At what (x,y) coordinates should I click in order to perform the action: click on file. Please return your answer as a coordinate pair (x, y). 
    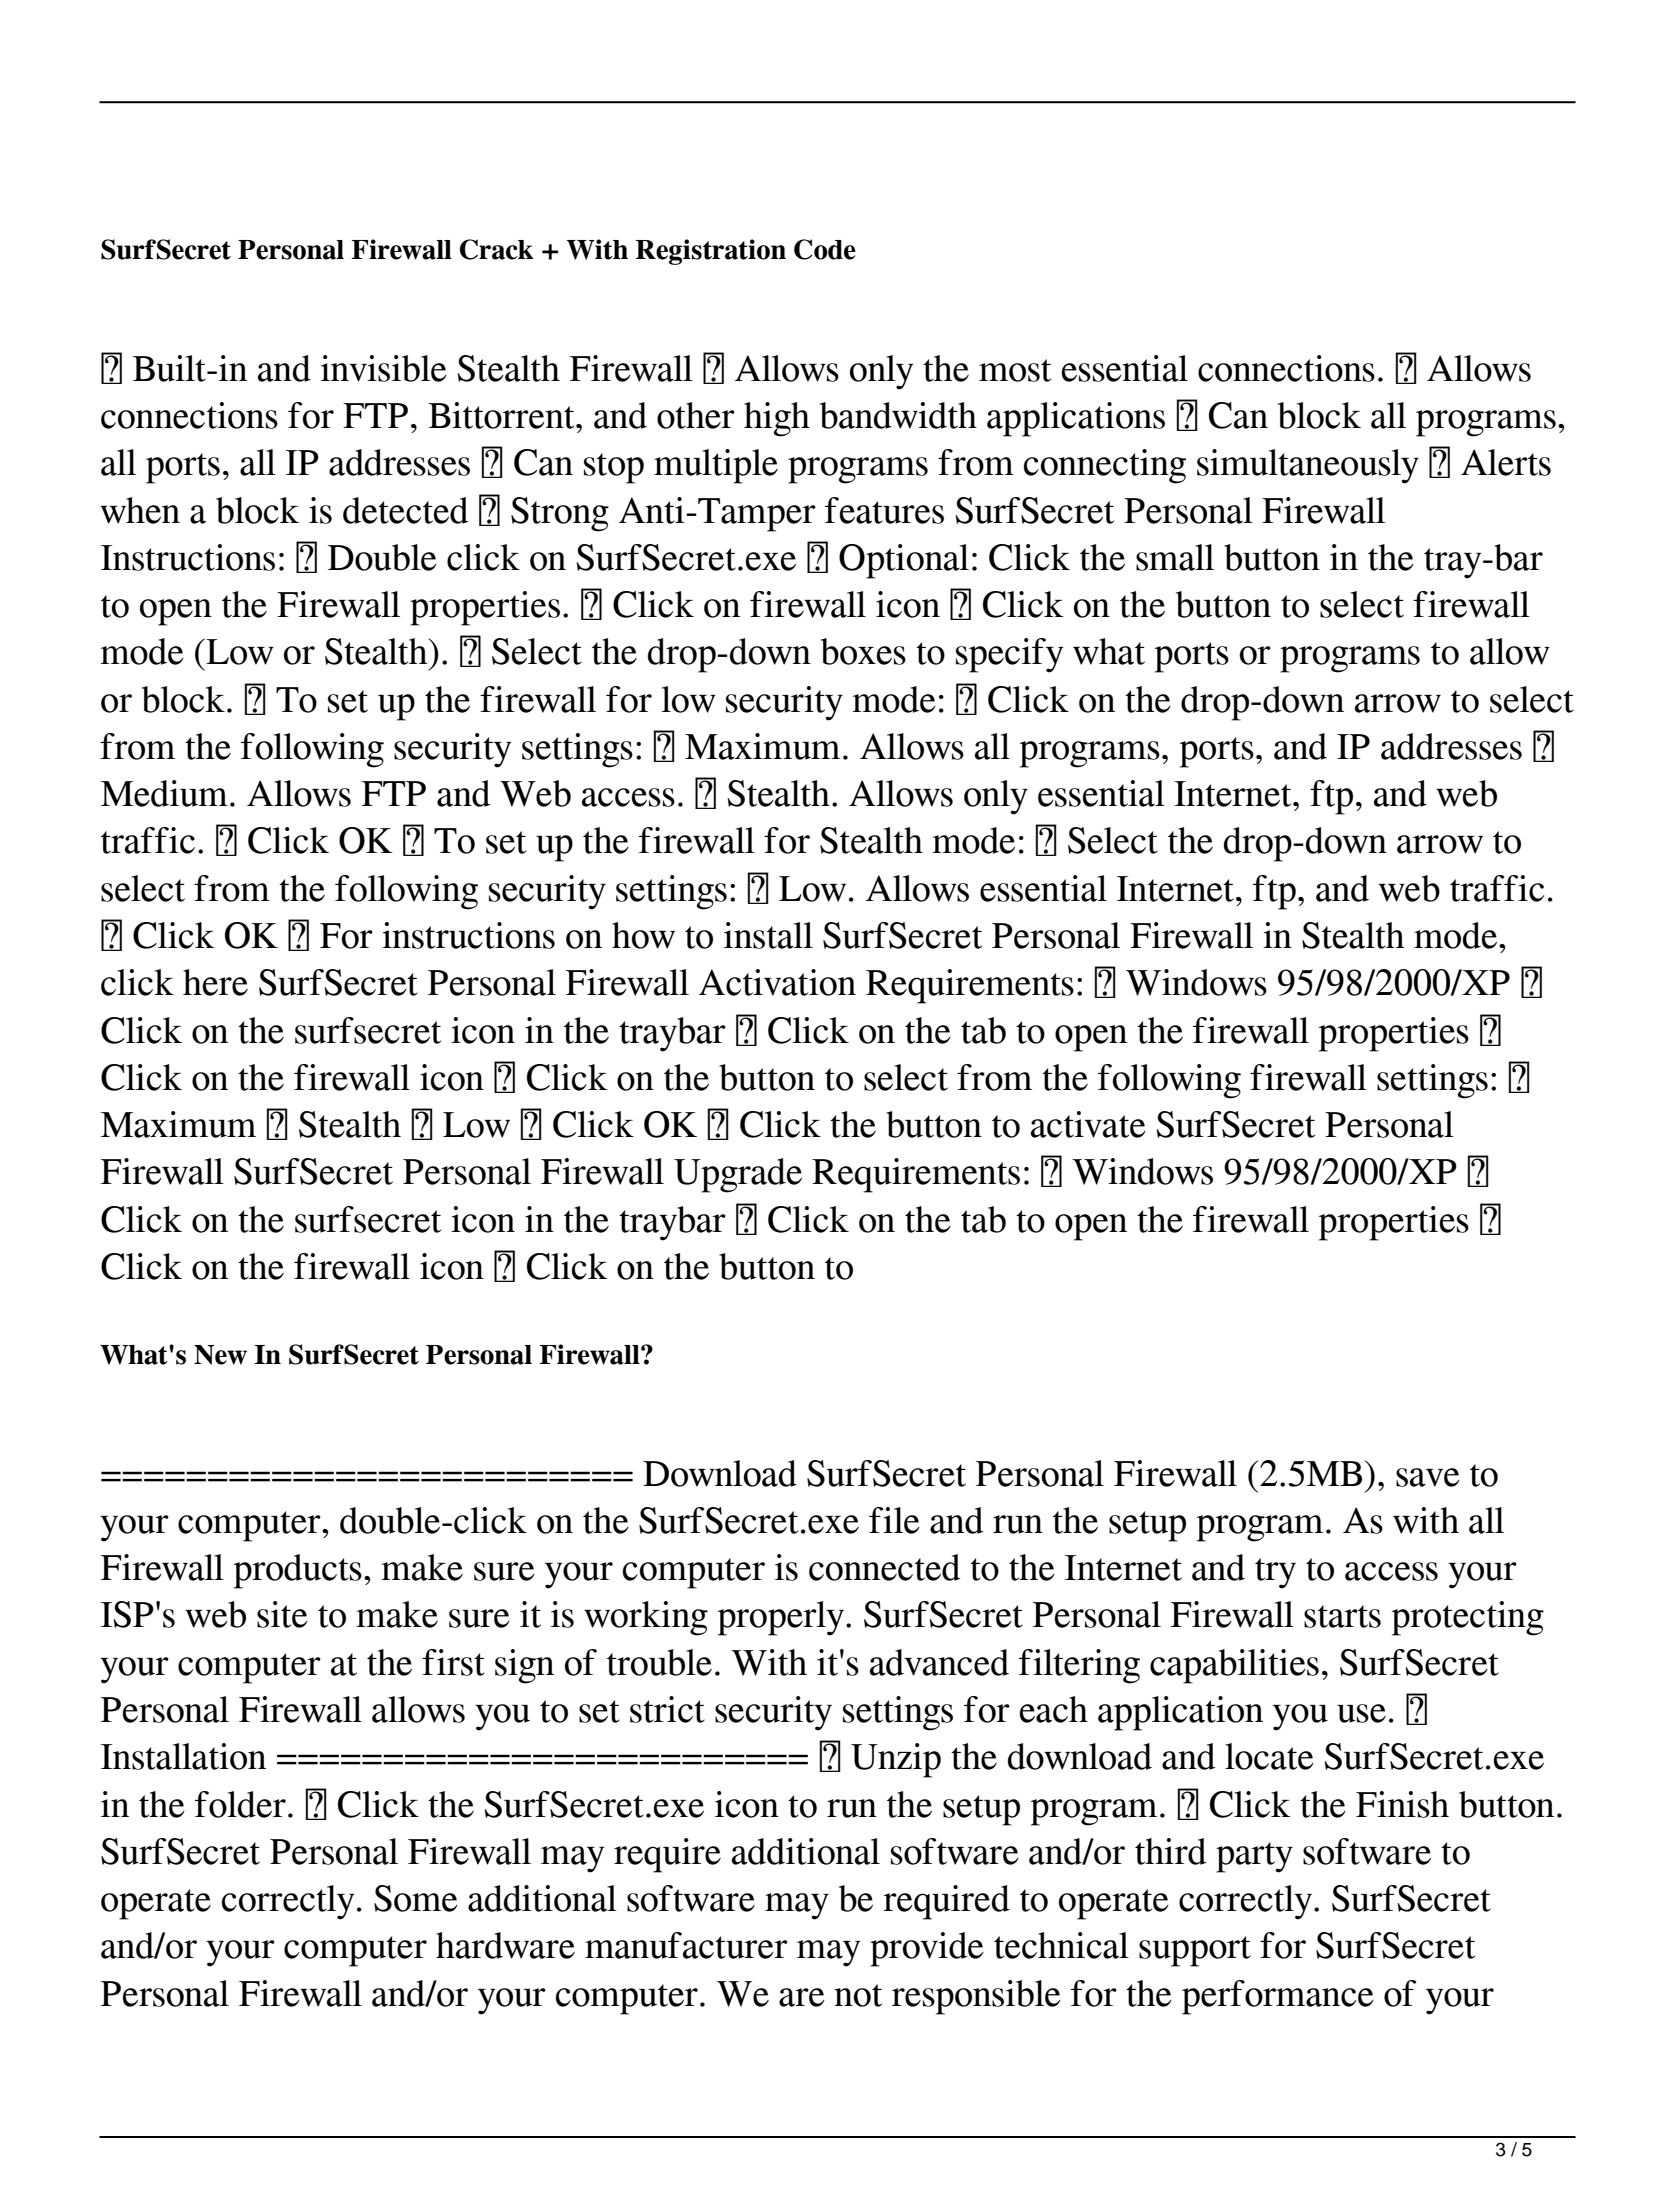
    Looking at the image, I should click on (894, 1520).
